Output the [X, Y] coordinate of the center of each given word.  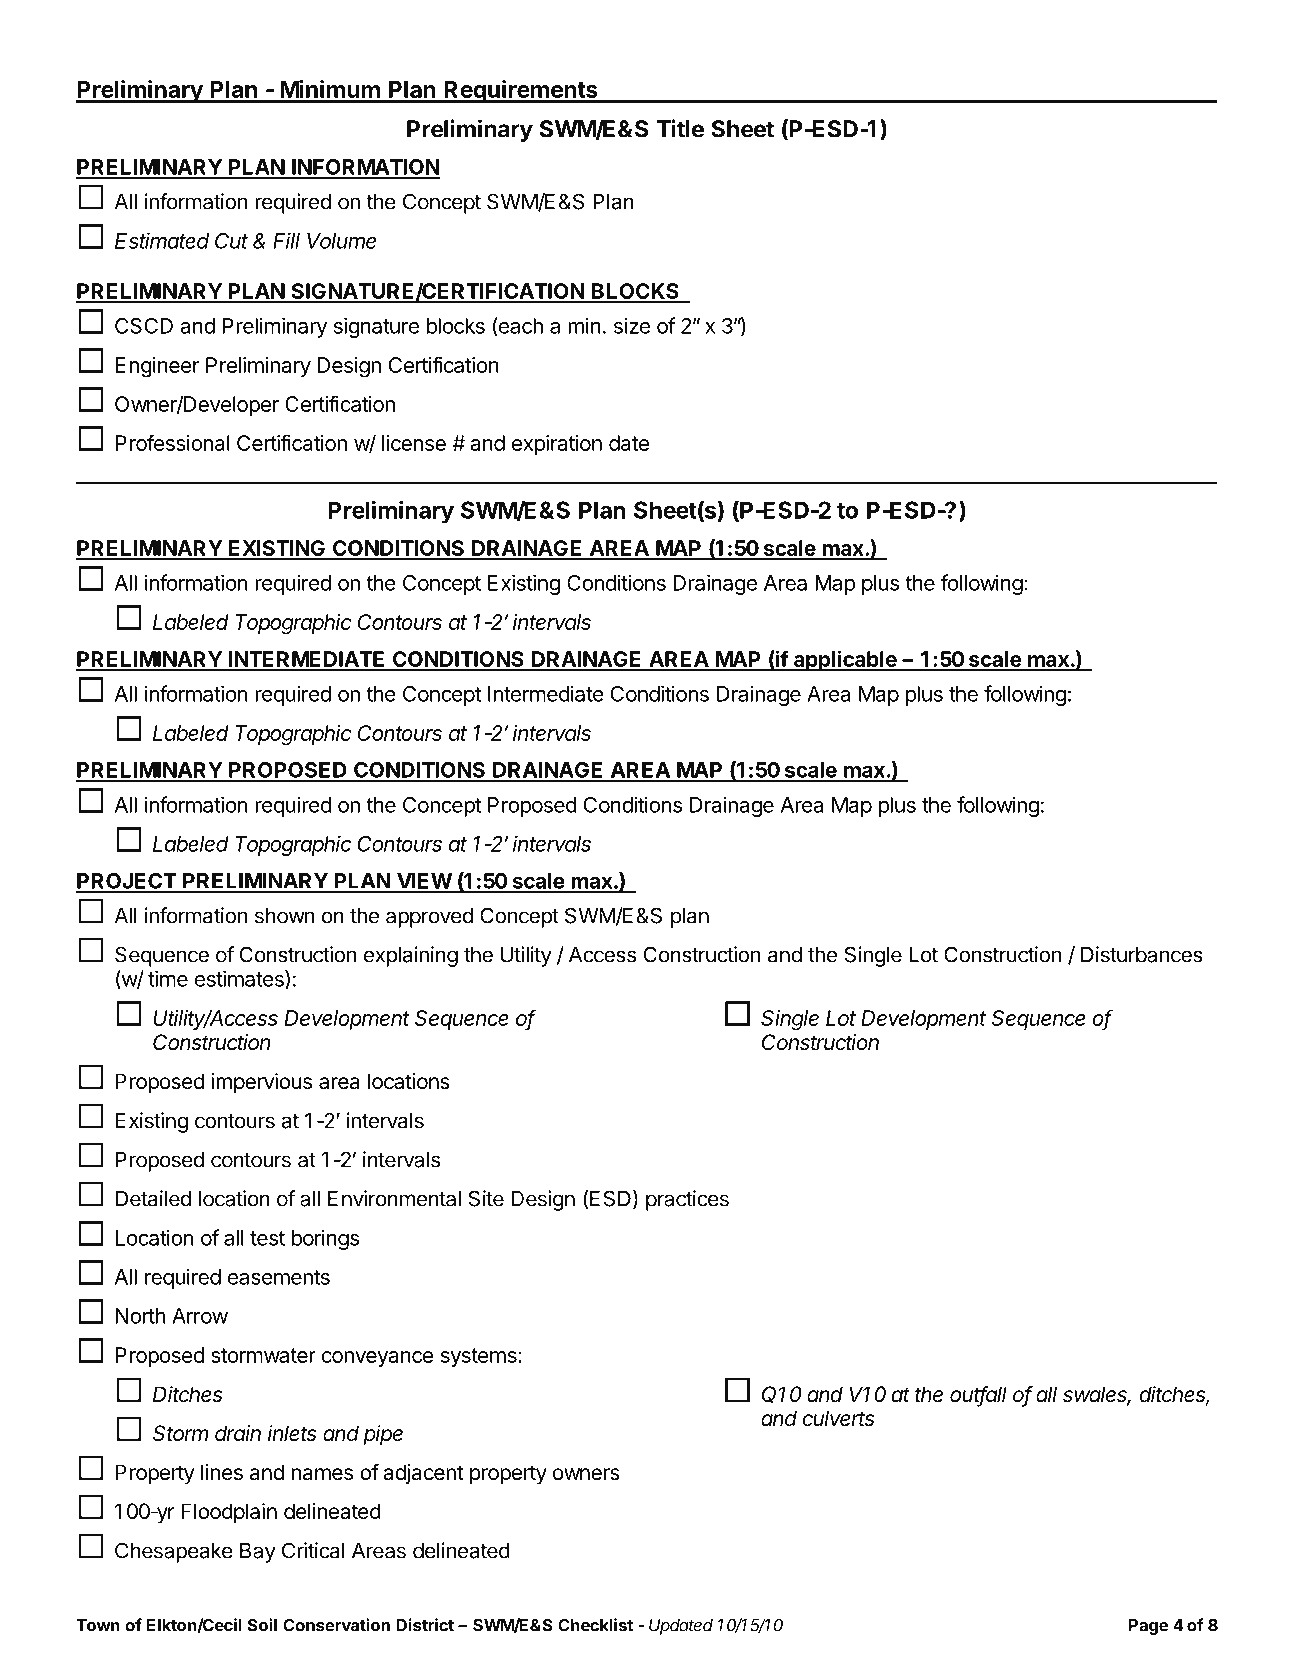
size [632, 325]
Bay [258, 1553]
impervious [261, 1083]
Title [680, 128]
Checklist [595, 1625]
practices [687, 1200]
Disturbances [1142, 954]
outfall [978, 1395]
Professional [173, 442]
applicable [845, 661]
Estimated [162, 241]
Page [1148, 1627]
